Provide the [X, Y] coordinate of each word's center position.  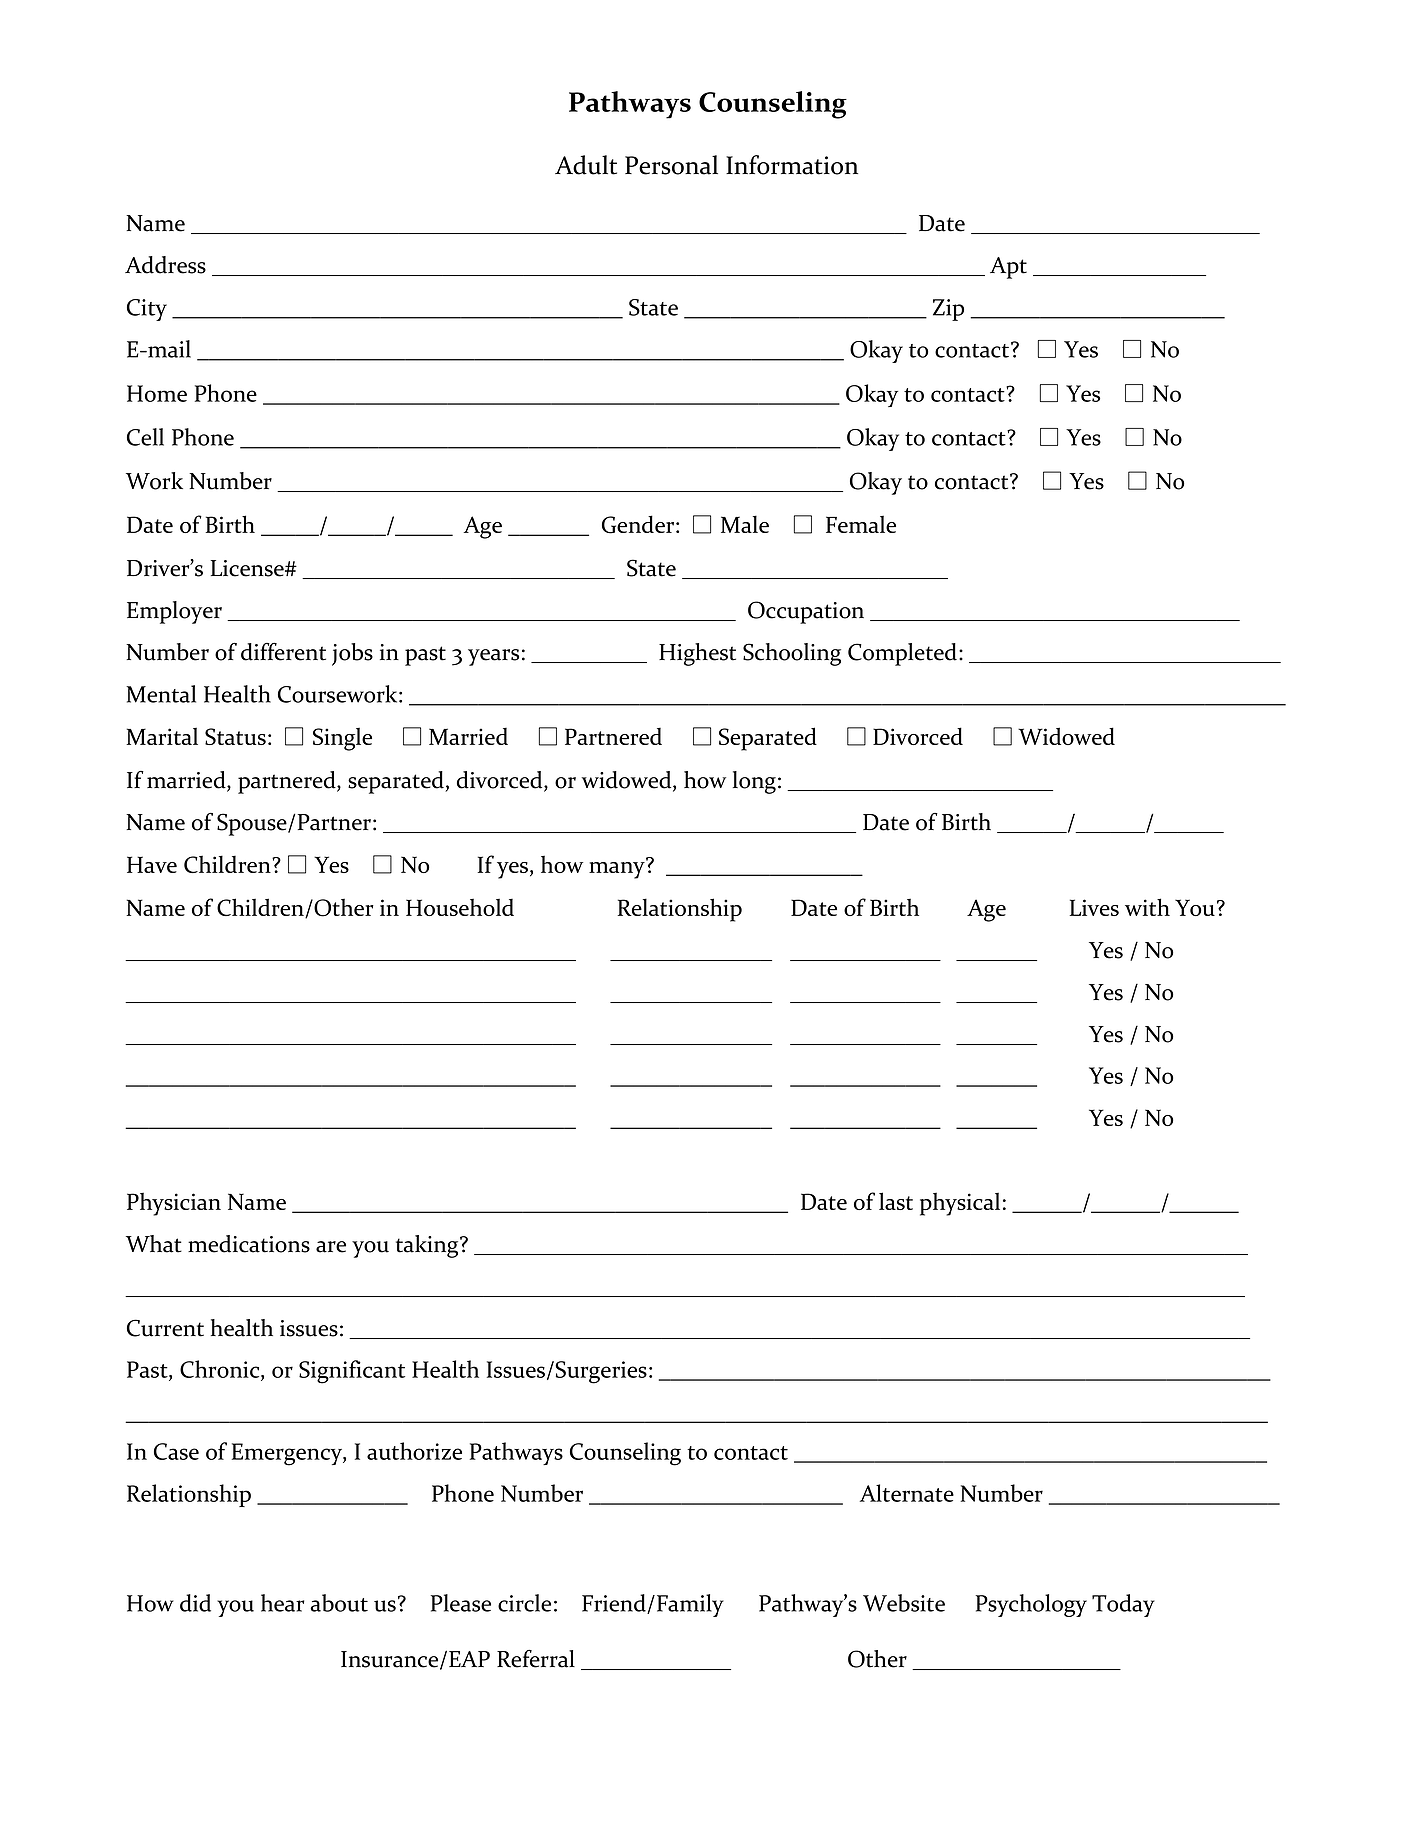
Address [165, 265]
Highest [697, 654]
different [283, 652]
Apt [1008, 268]
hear [282, 1603]
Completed [902, 654]
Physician [174, 1204]
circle [524, 1603]
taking [428, 1246]
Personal [671, 165]
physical [960, 1204]
